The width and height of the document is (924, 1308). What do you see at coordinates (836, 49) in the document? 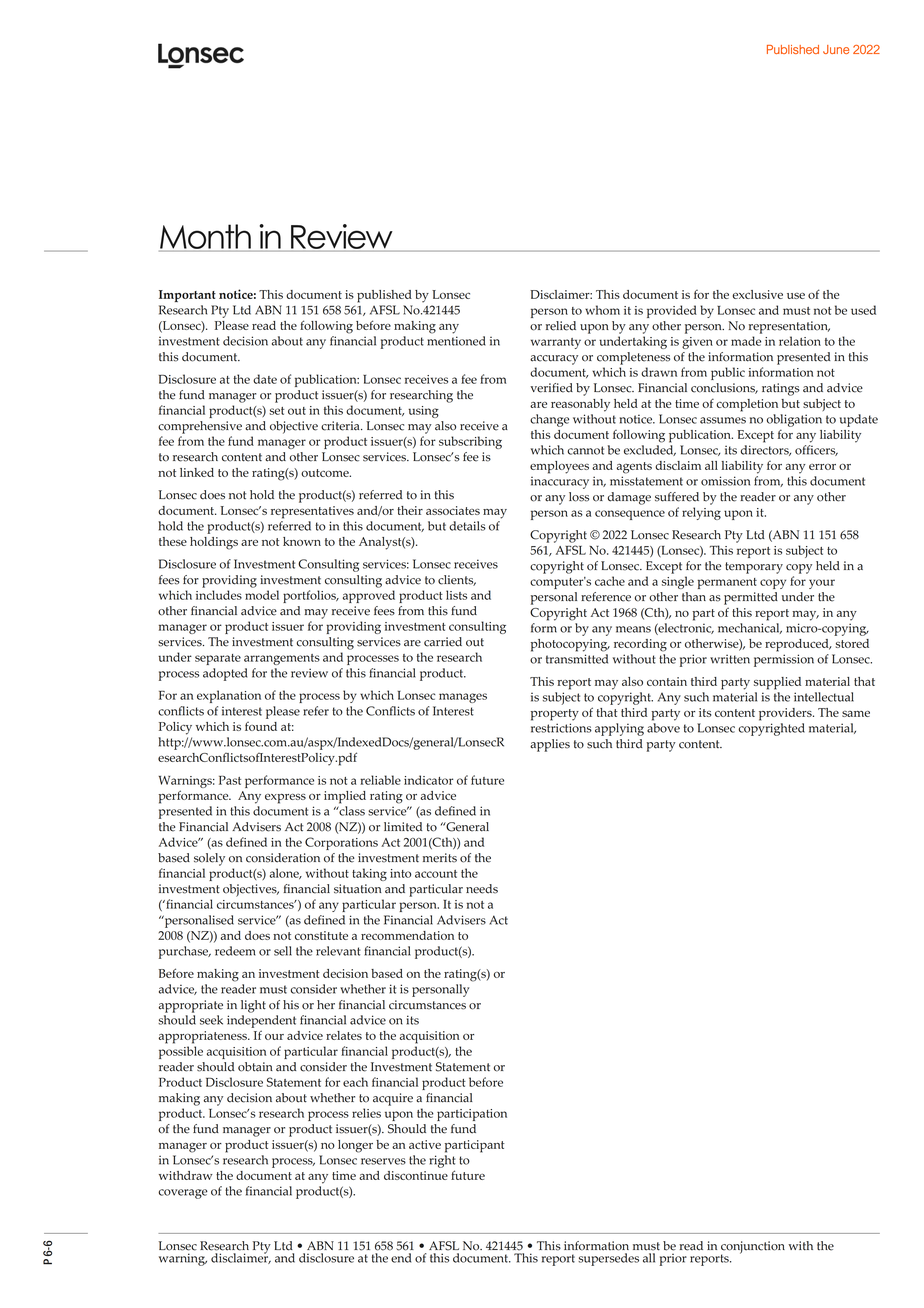
I see `June` at bounding box center [836, 49].
